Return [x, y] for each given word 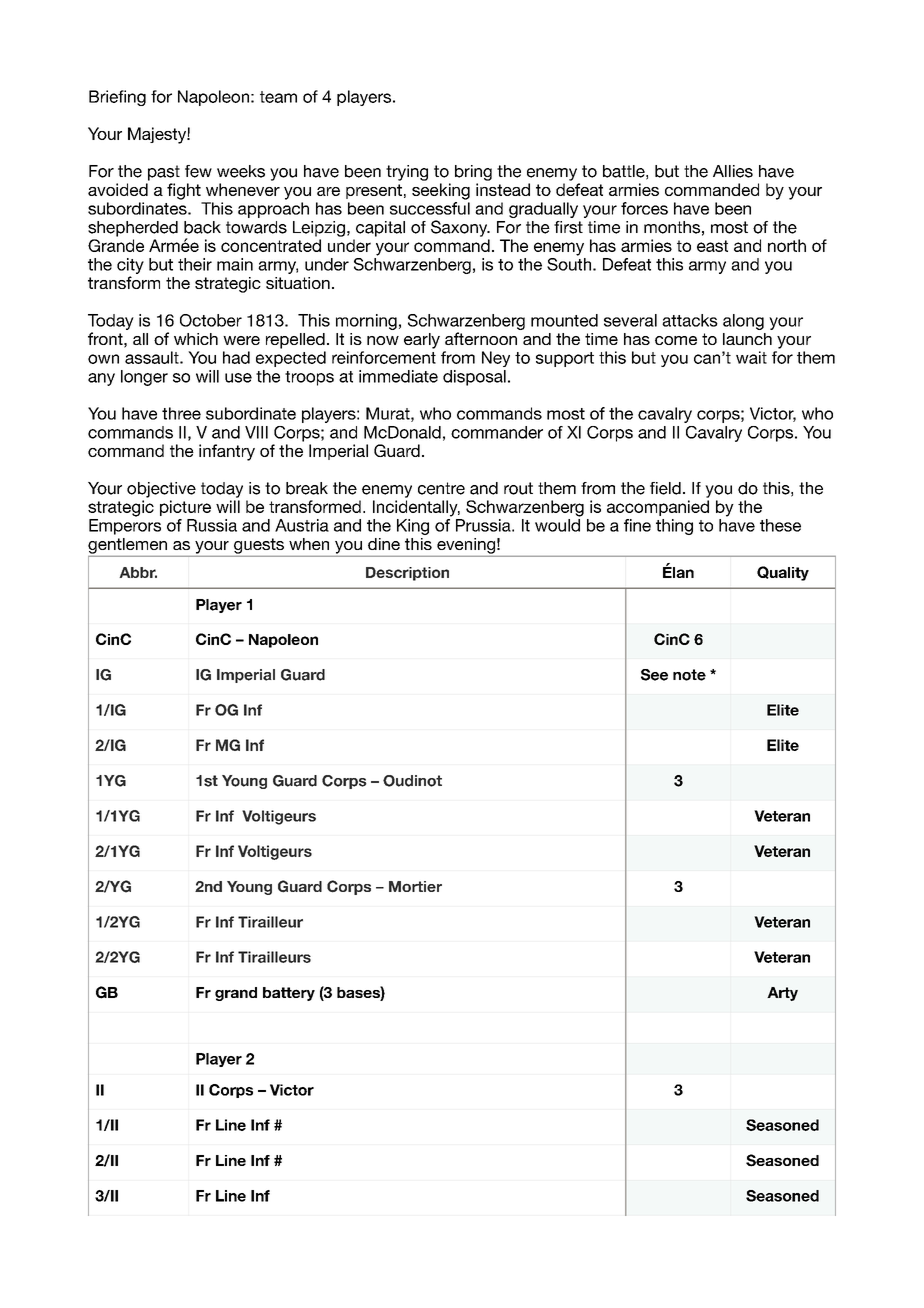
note [689, 675]
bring [473, 173]
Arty [782, 994]
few [198, 171]
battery [289, 994]
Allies [733, 171]
